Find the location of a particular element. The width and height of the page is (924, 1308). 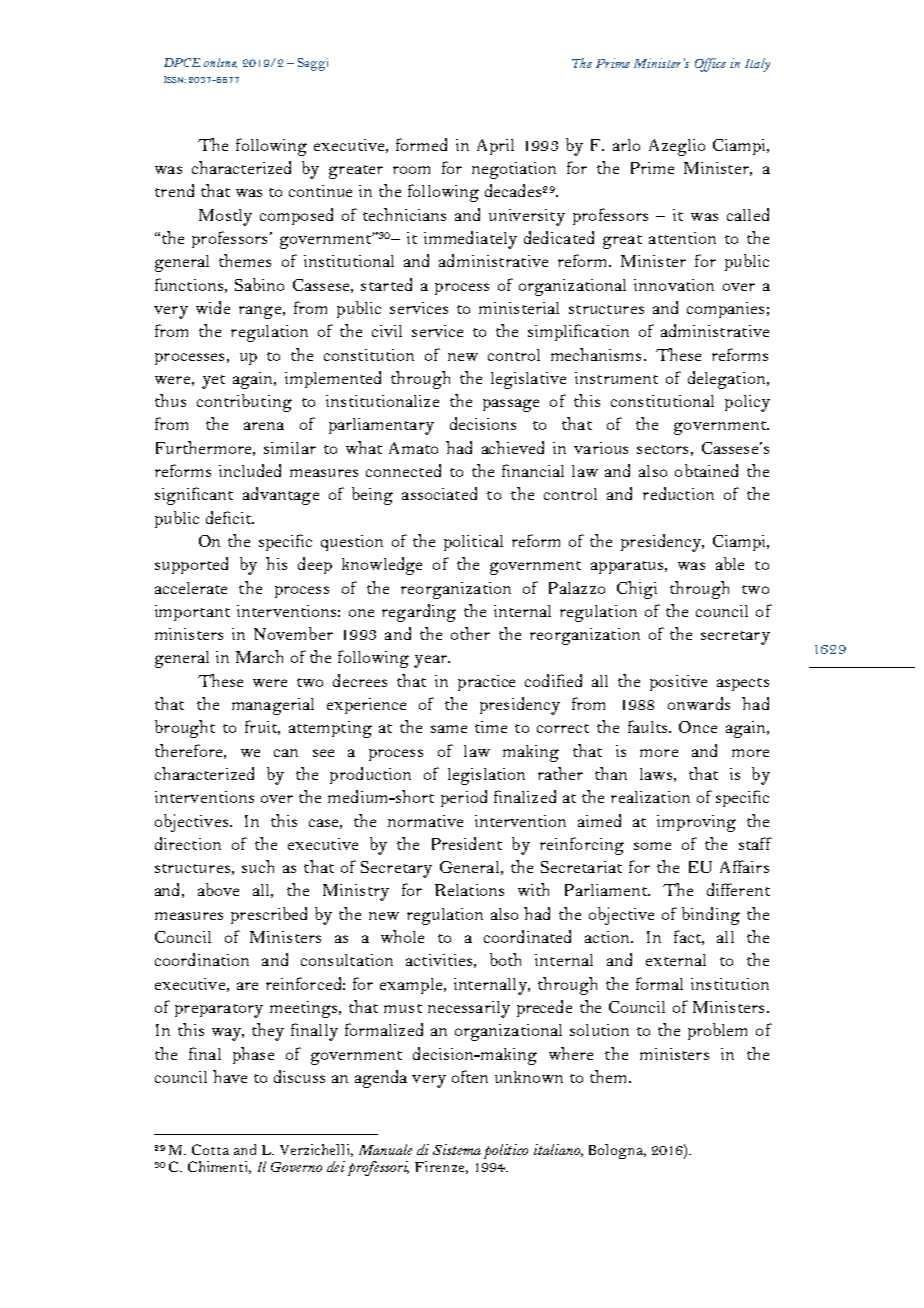

Office is located at coordinates (710, 65).
